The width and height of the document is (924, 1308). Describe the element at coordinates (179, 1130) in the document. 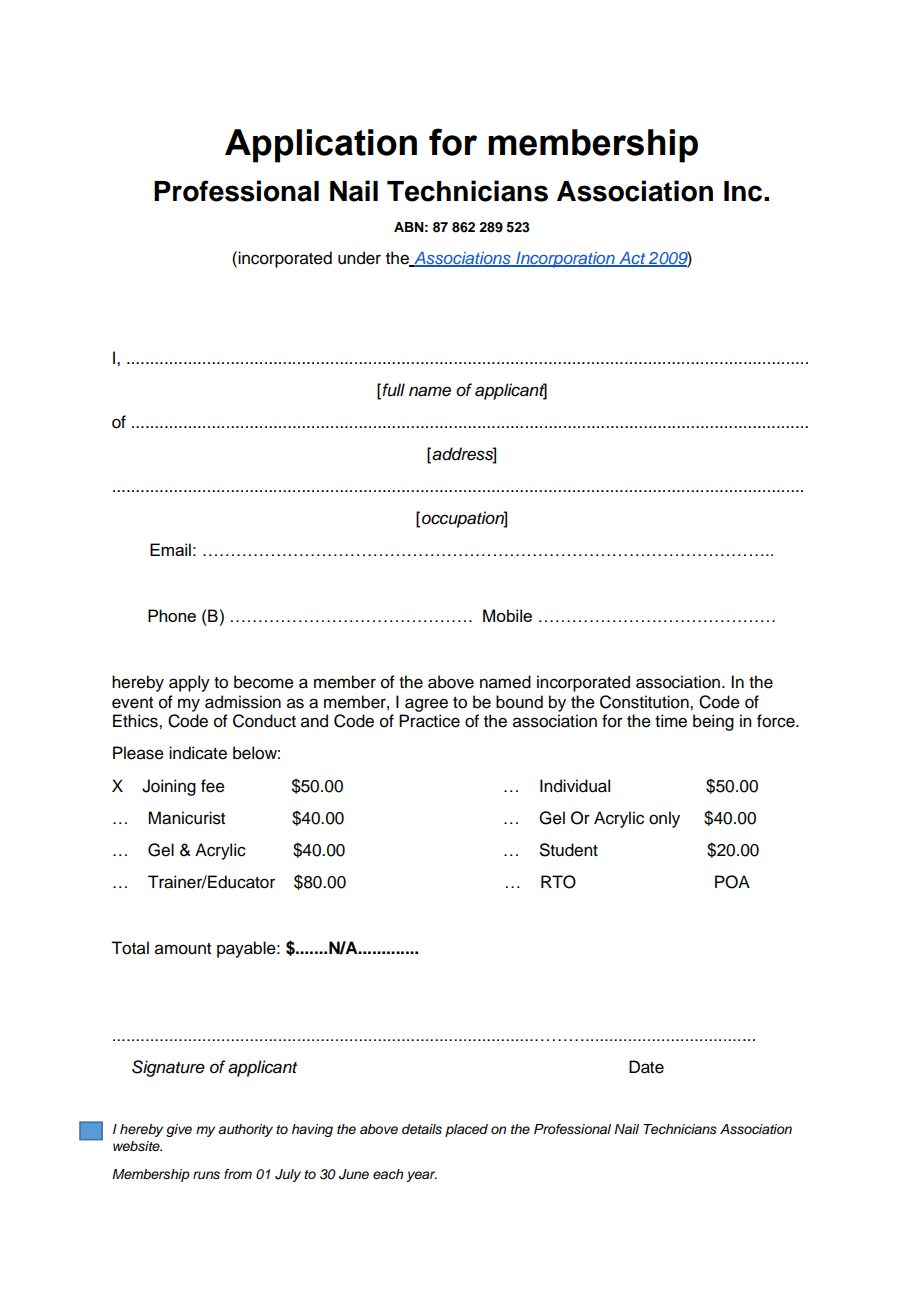

I see `give` at that location.
